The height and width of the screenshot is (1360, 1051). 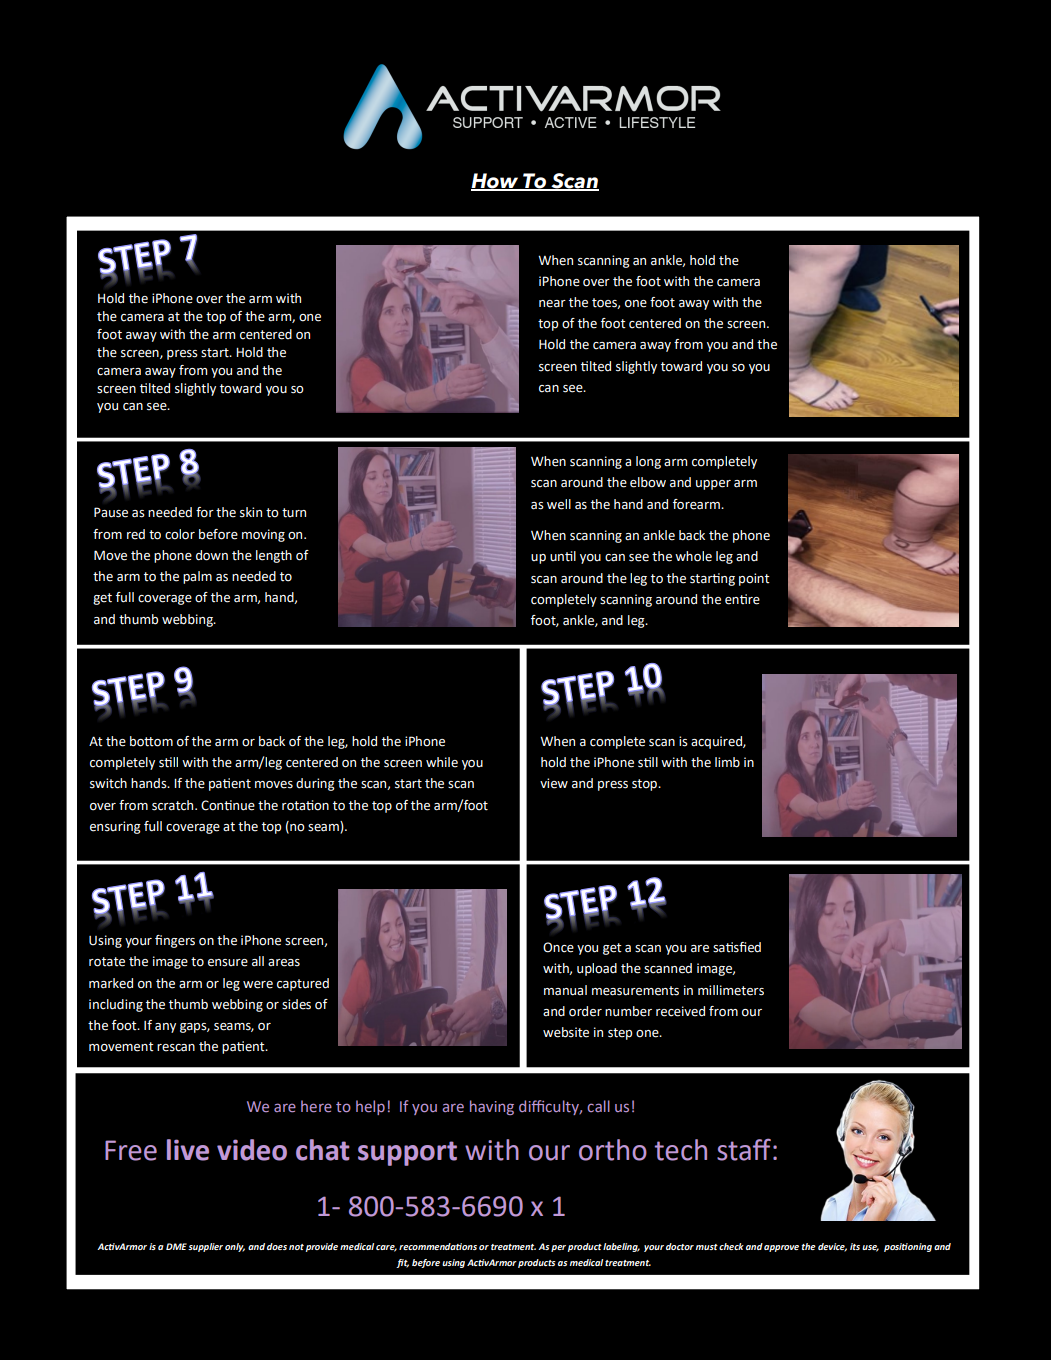 What do you see at coordinates (754, 579) in the screenshot?
I see `point` at bounding box center [754, 579].
